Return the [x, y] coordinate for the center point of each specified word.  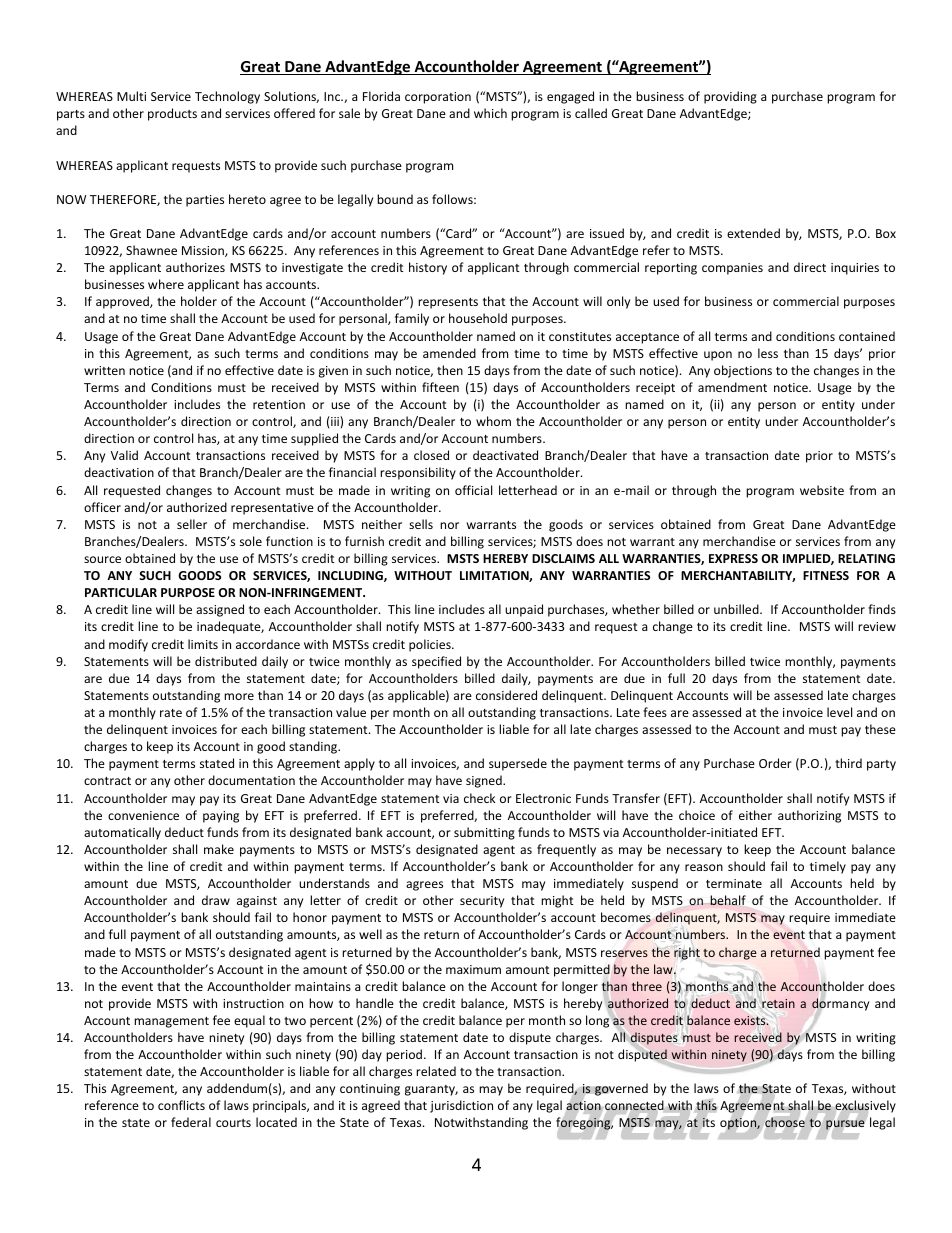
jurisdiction [461, 1106]
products [172, 114]
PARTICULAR [121, 592]
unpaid [524, 610]
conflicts [181, 1105]
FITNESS [826, 575]
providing [730, 97]
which [490, 113]
